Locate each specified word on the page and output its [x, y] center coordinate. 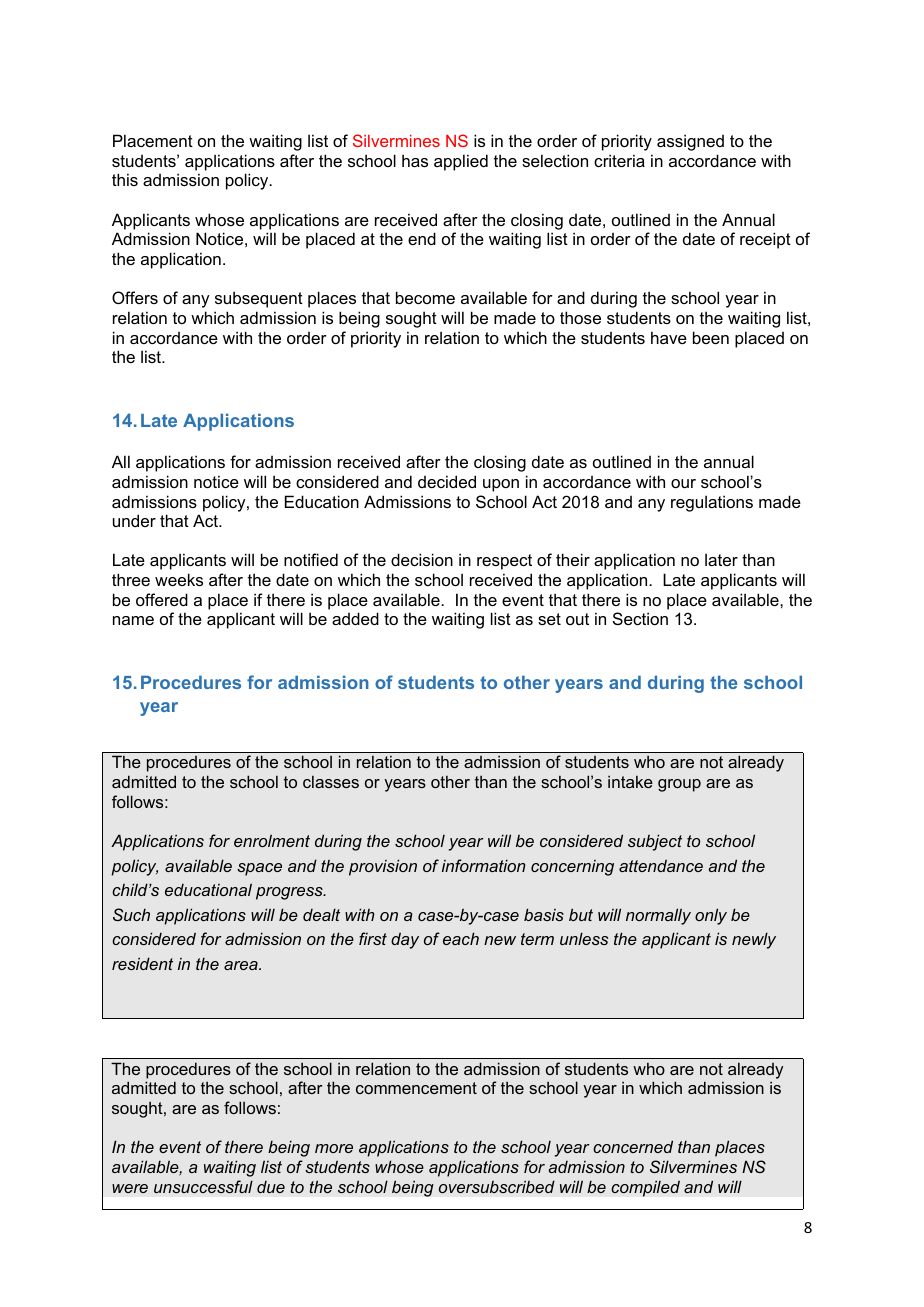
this [125, 179]
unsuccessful [203, 1186]
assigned [690, 142]
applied [461, 162]
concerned [633, 1146]
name [133, 620]
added [355, 618]
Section [640, 618]
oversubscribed [497, 1186]
